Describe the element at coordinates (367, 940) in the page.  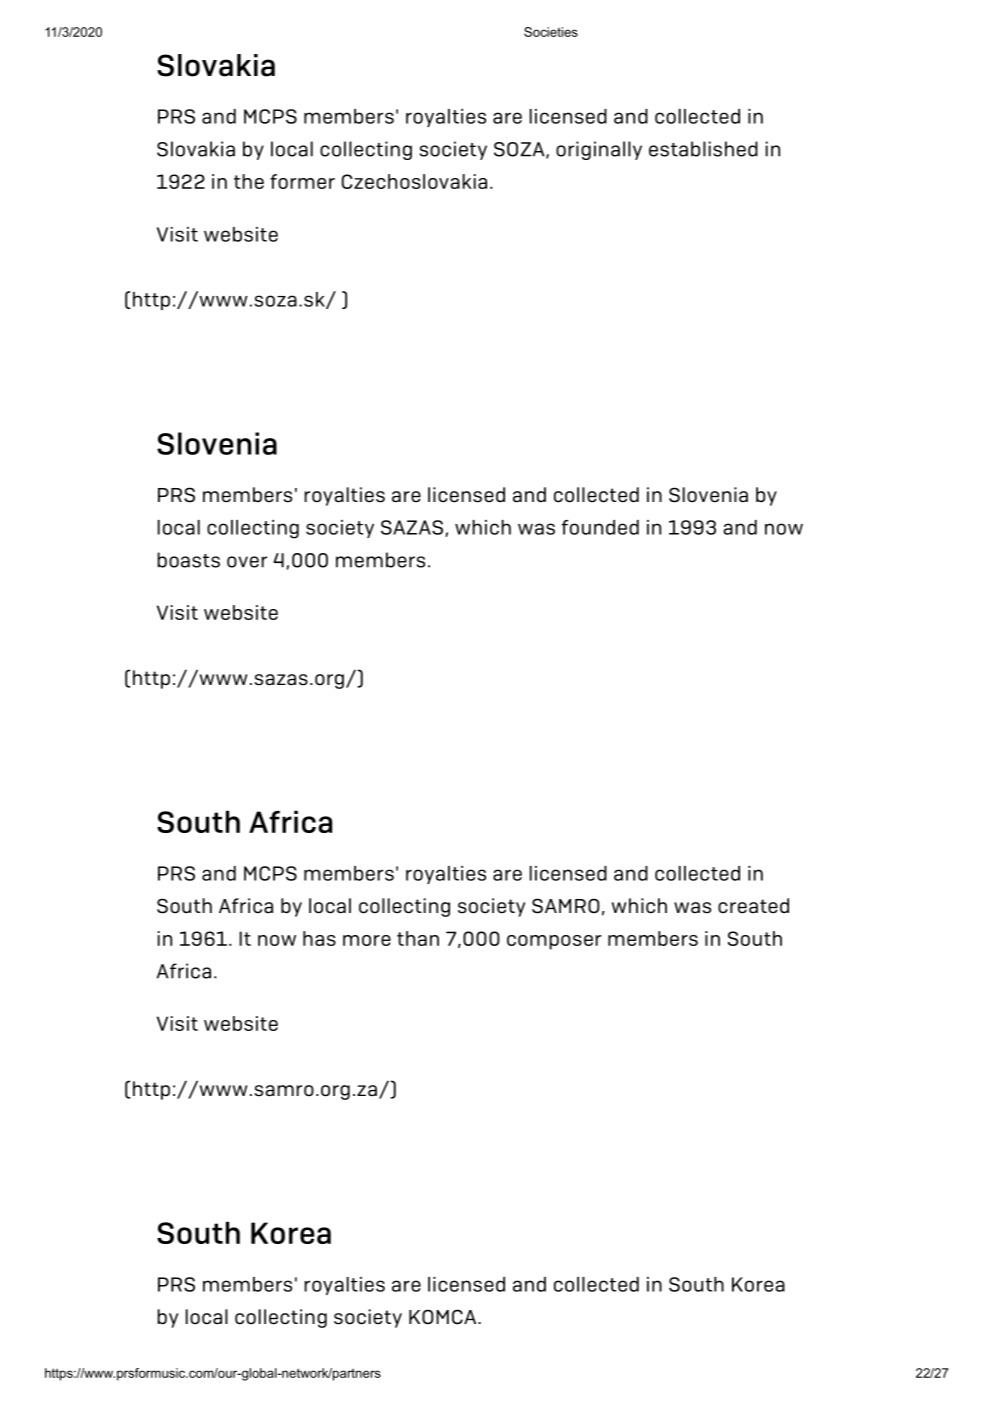
I see `more` at that location.
